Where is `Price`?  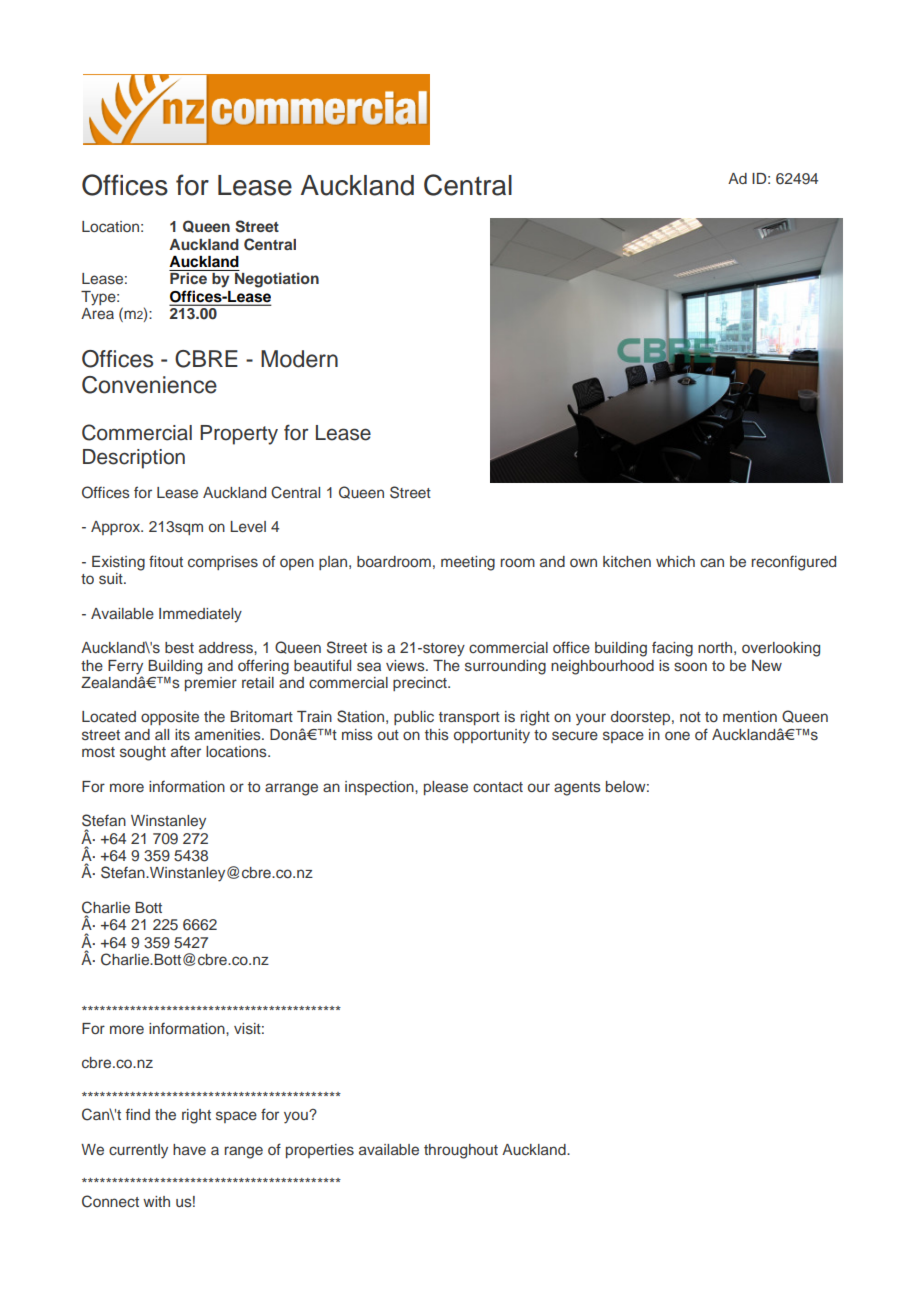
Price is located at coordinates (188, 278).
